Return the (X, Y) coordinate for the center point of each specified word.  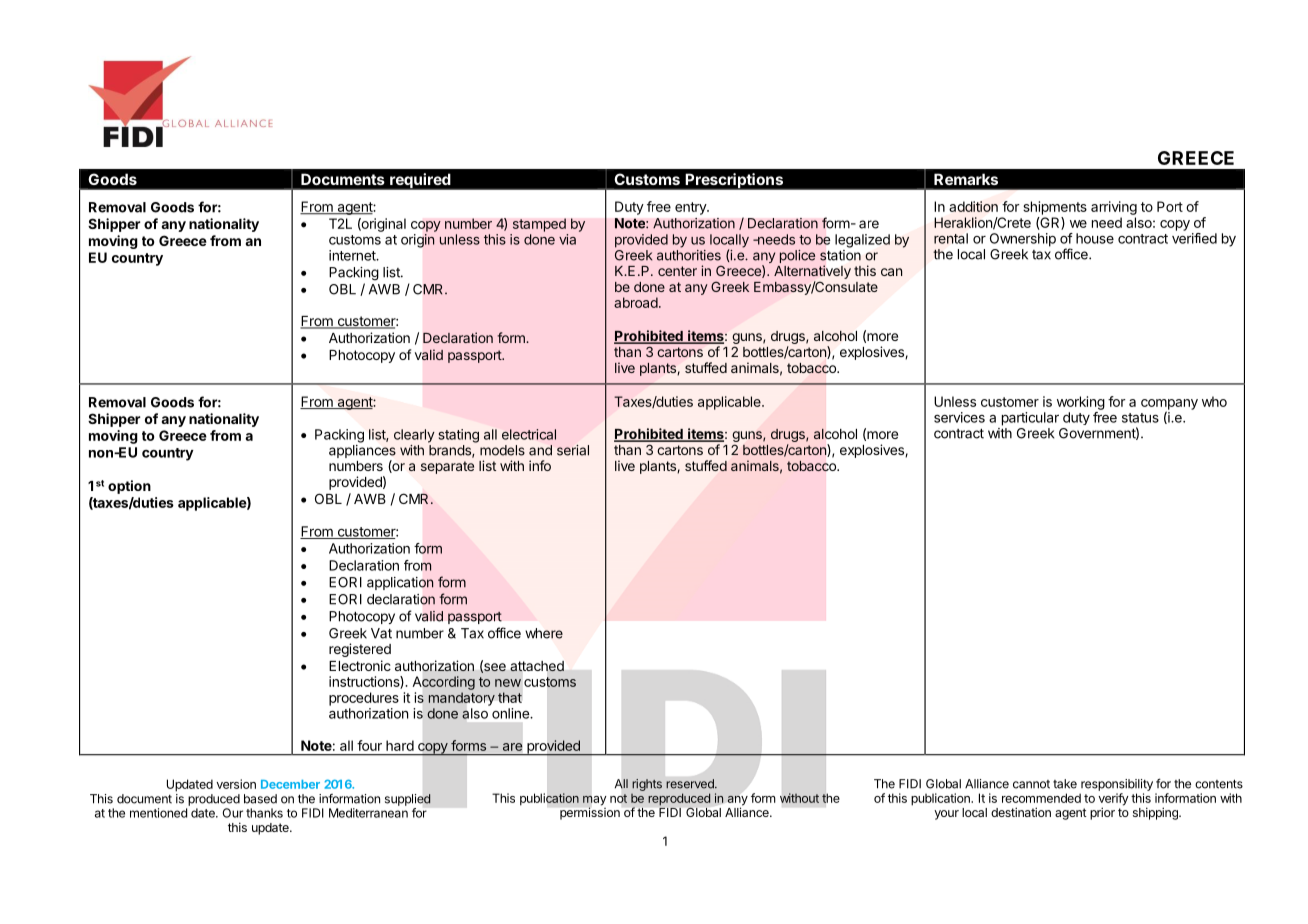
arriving (1114, 208)
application (400, 583)
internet (353, 255)
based (260, 799)
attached (537, 666)
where (544, 633)
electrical (529, 434)
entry (691, 208)
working (1081, 403)
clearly (414, 436)
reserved (691, 784)
